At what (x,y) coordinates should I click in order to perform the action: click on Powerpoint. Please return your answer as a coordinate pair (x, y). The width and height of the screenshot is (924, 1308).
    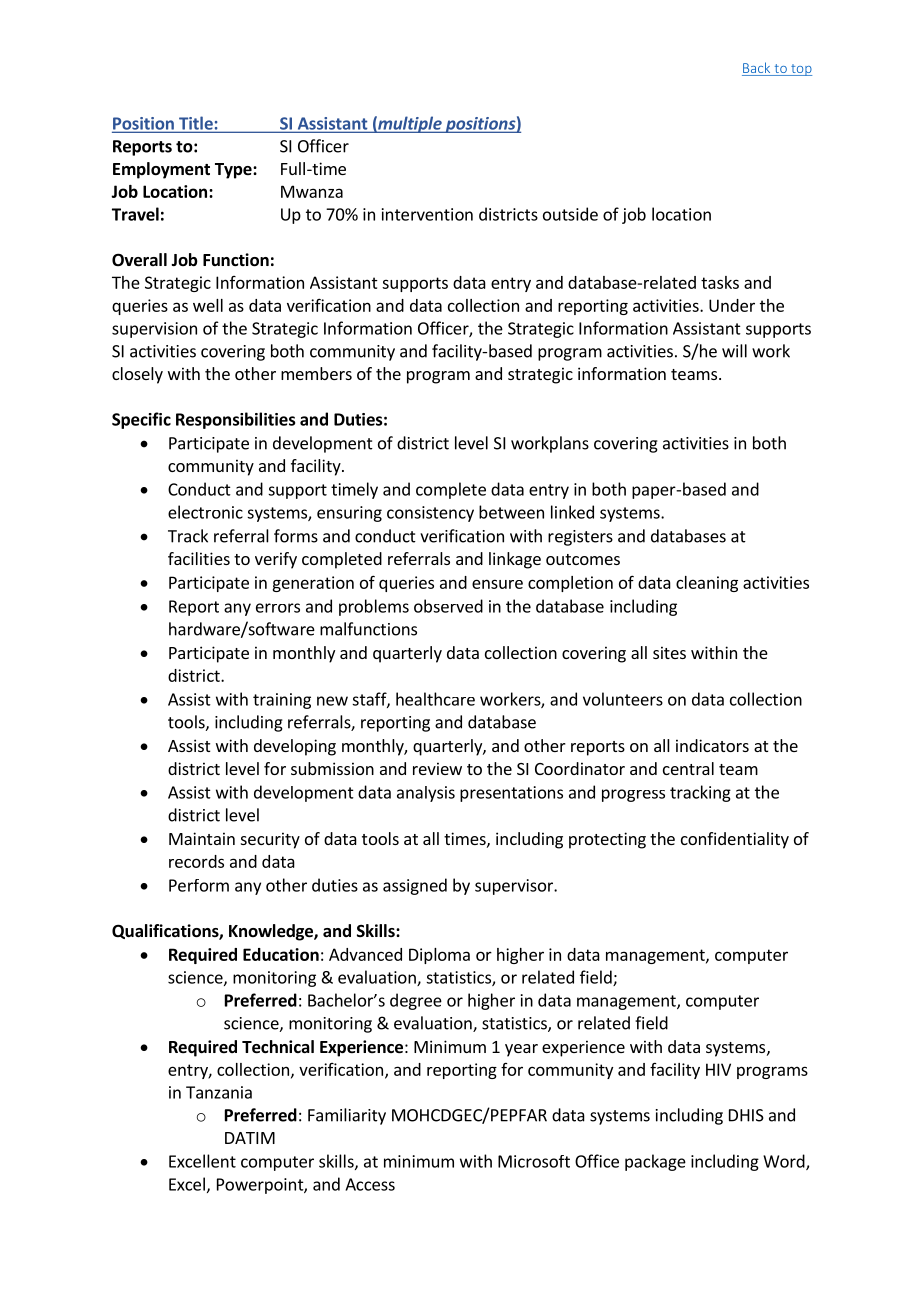
    Looking at the image, I should click on (261, 1186).
